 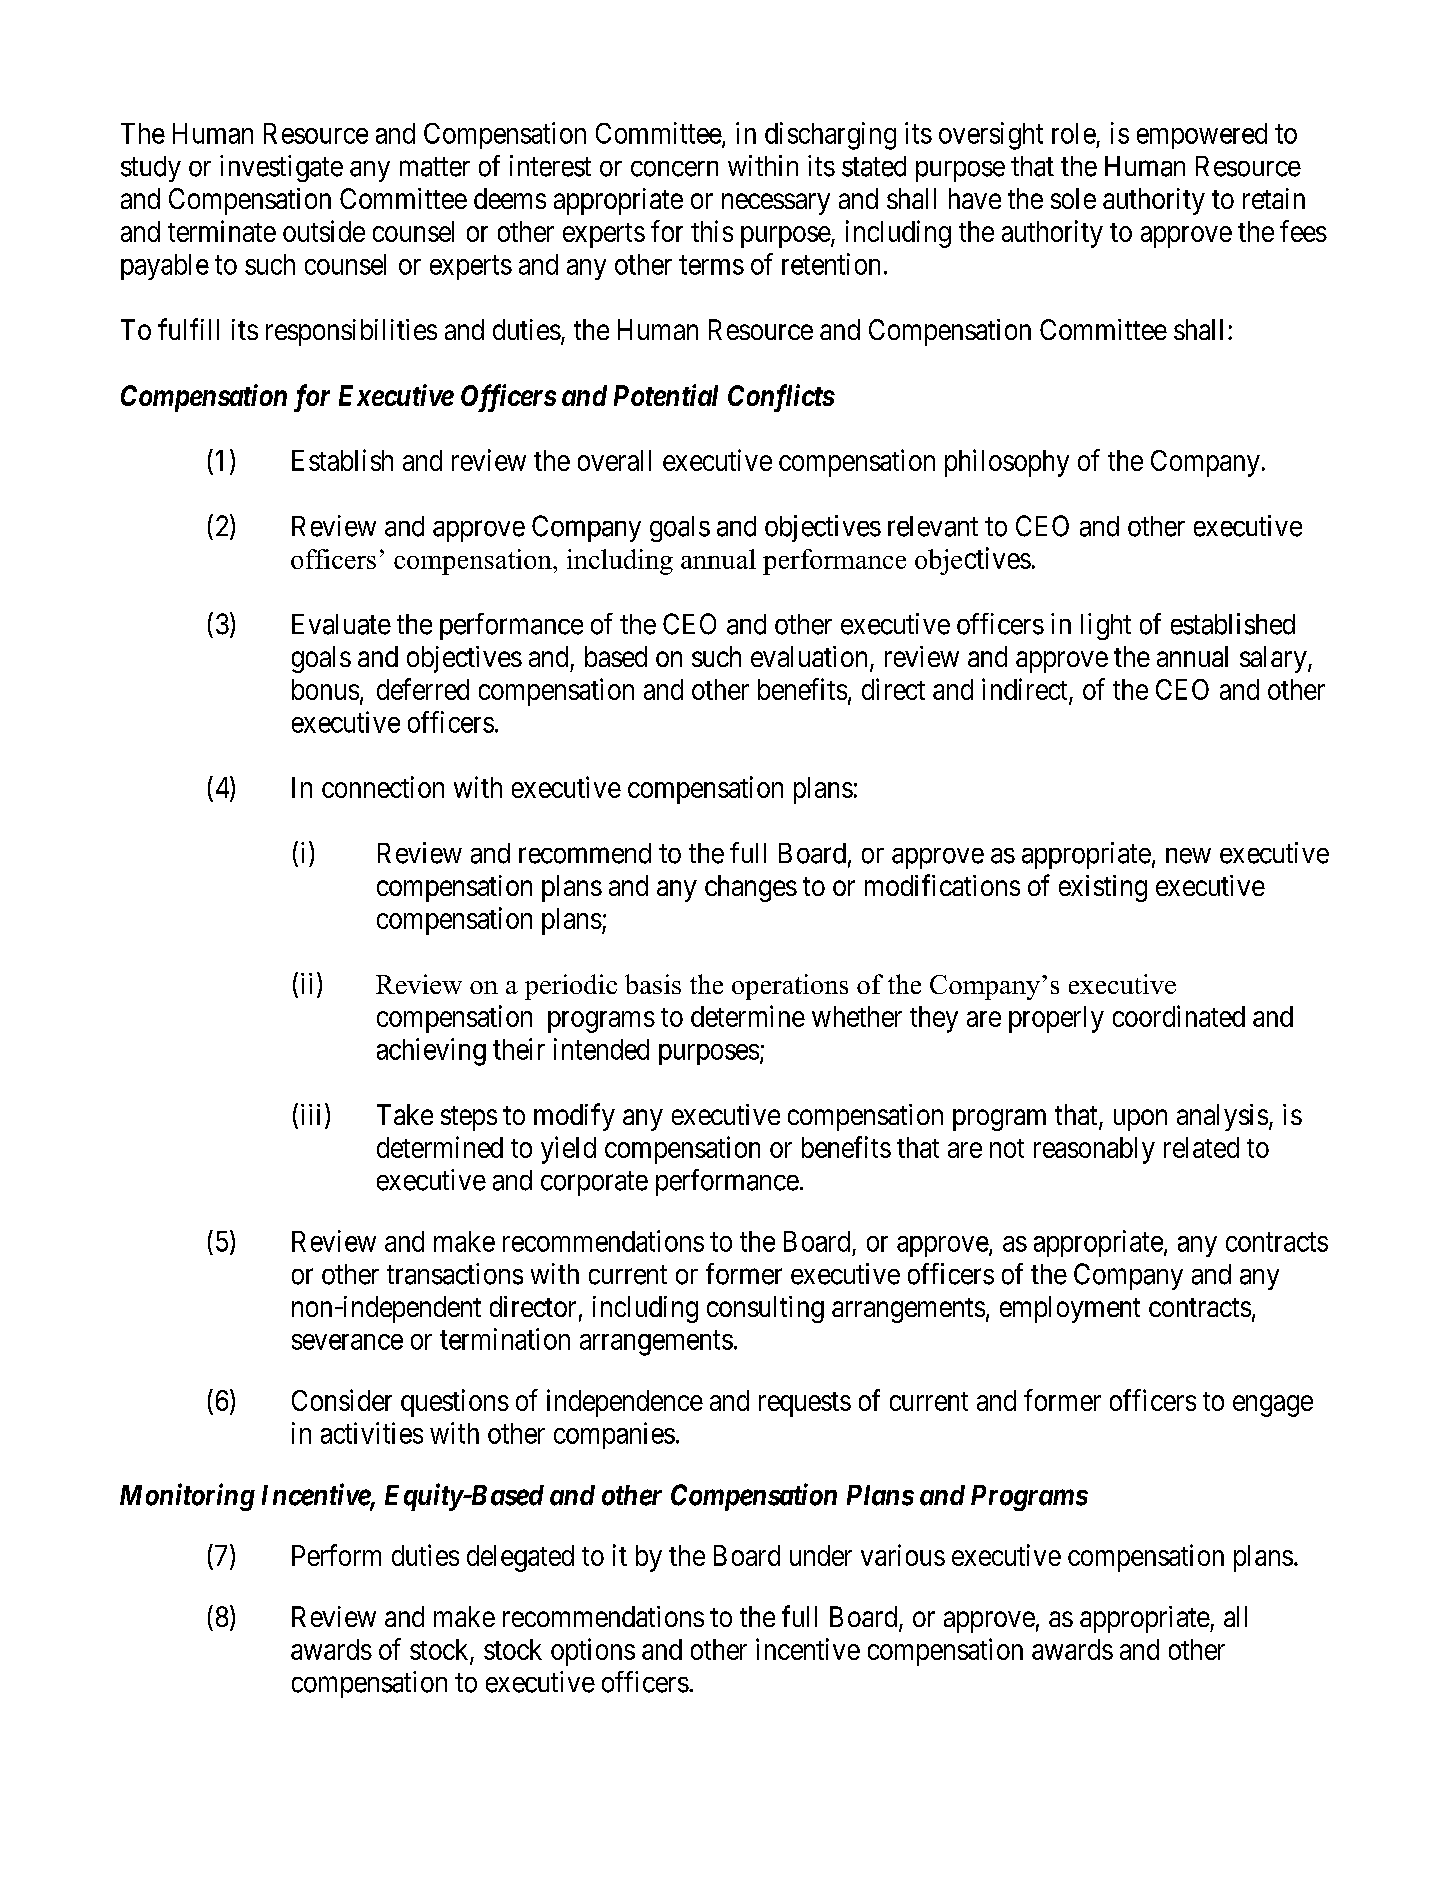 What do you see at coordinates (310, 1114) in the image?
I see `iii` at bounding box center [310, 1114].
